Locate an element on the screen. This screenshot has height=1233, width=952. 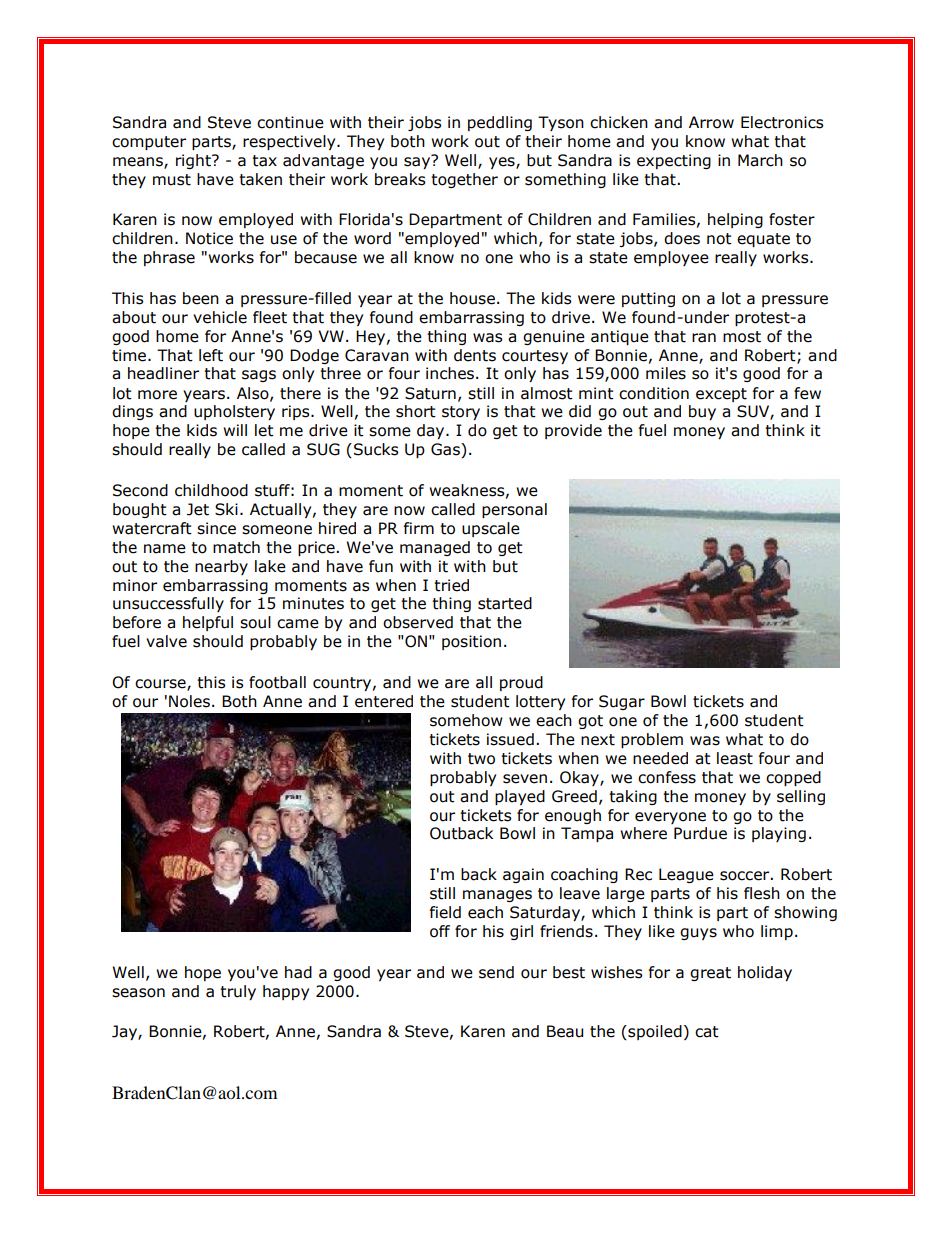
right is located at coordinates (194, 161).
